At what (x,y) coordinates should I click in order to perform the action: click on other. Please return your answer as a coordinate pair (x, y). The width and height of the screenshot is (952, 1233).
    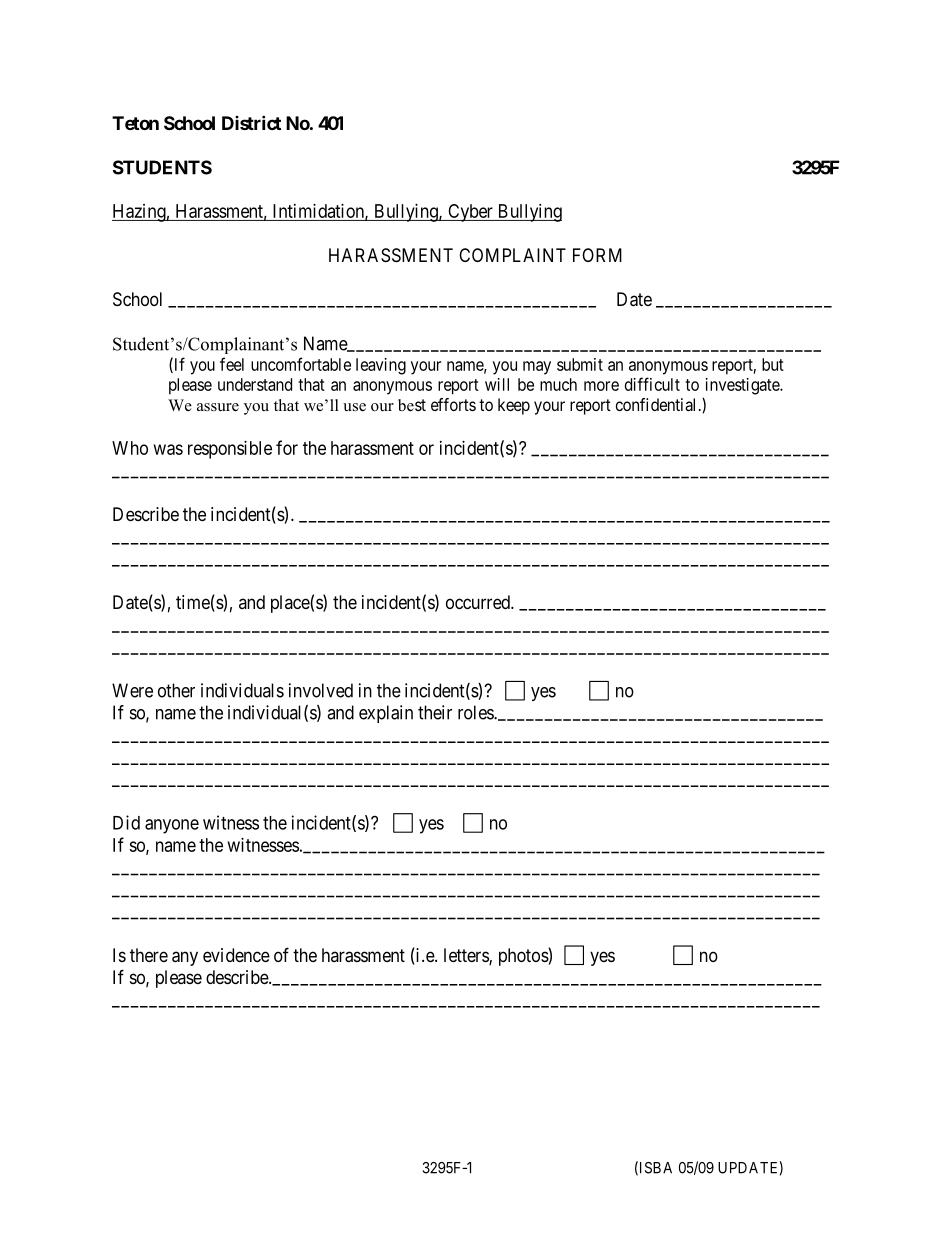
    Looking at the image, I should click on (176, 690).
